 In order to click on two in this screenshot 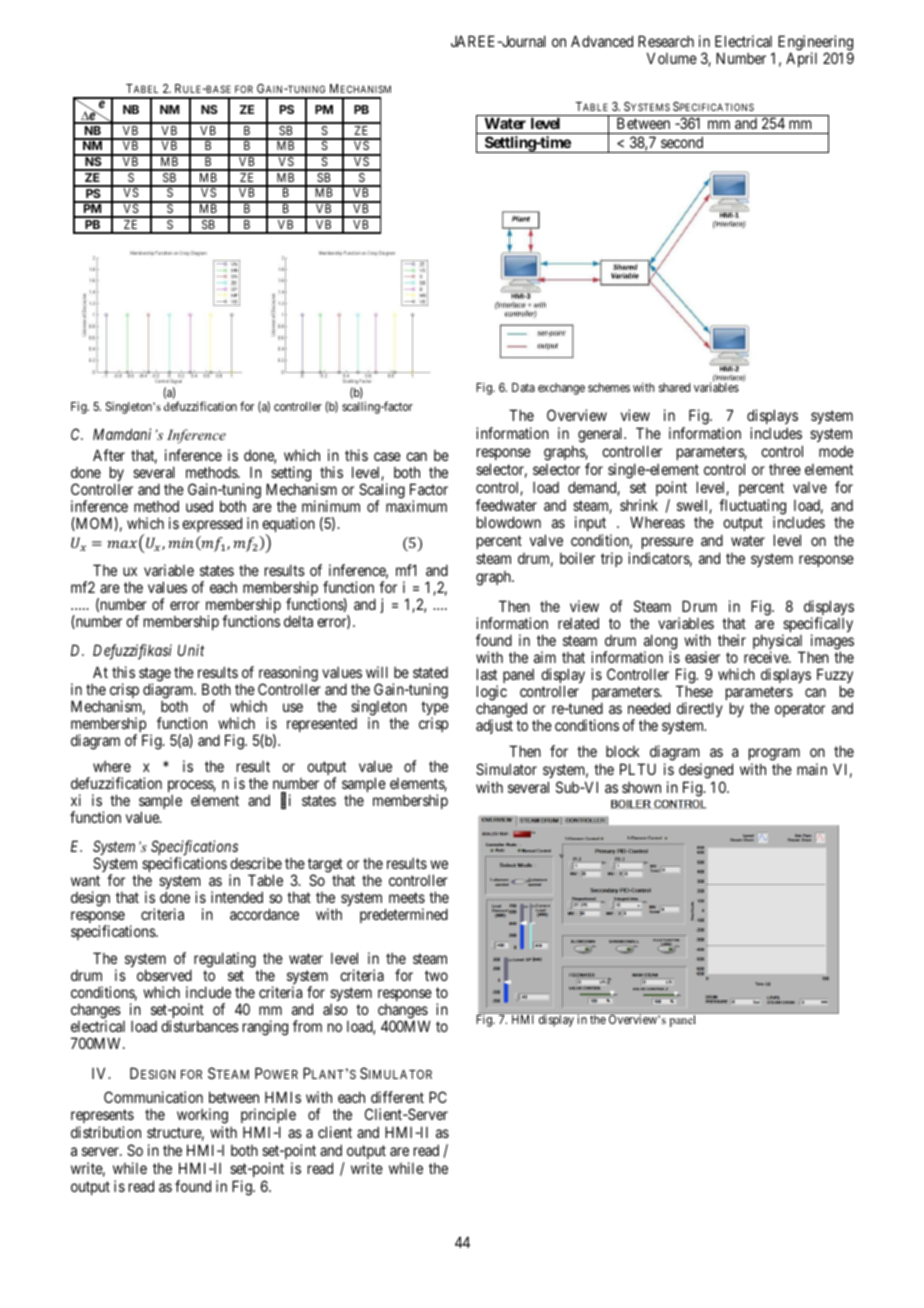, I will do `click(436, 975)`.
